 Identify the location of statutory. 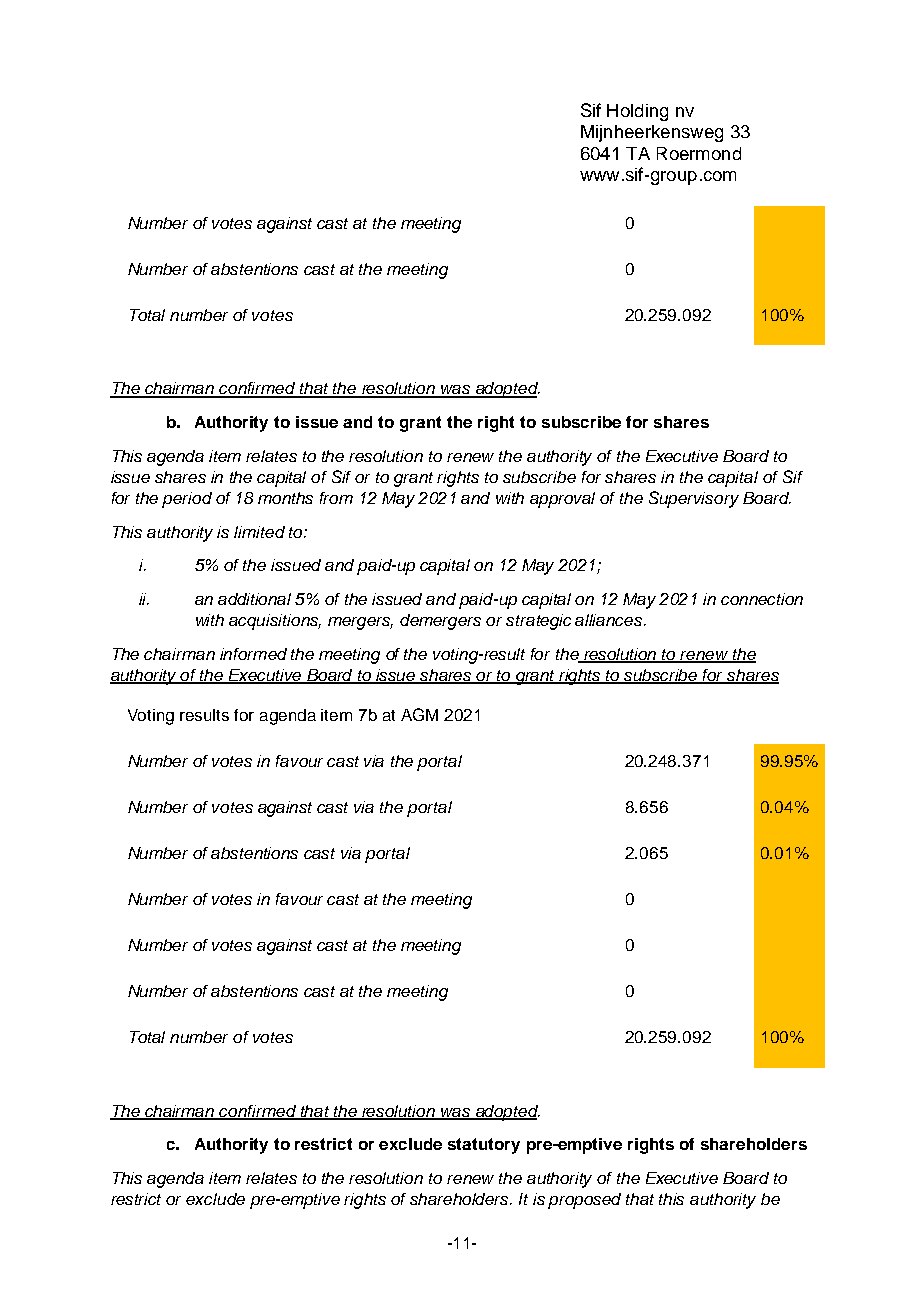
(484, 1146).
